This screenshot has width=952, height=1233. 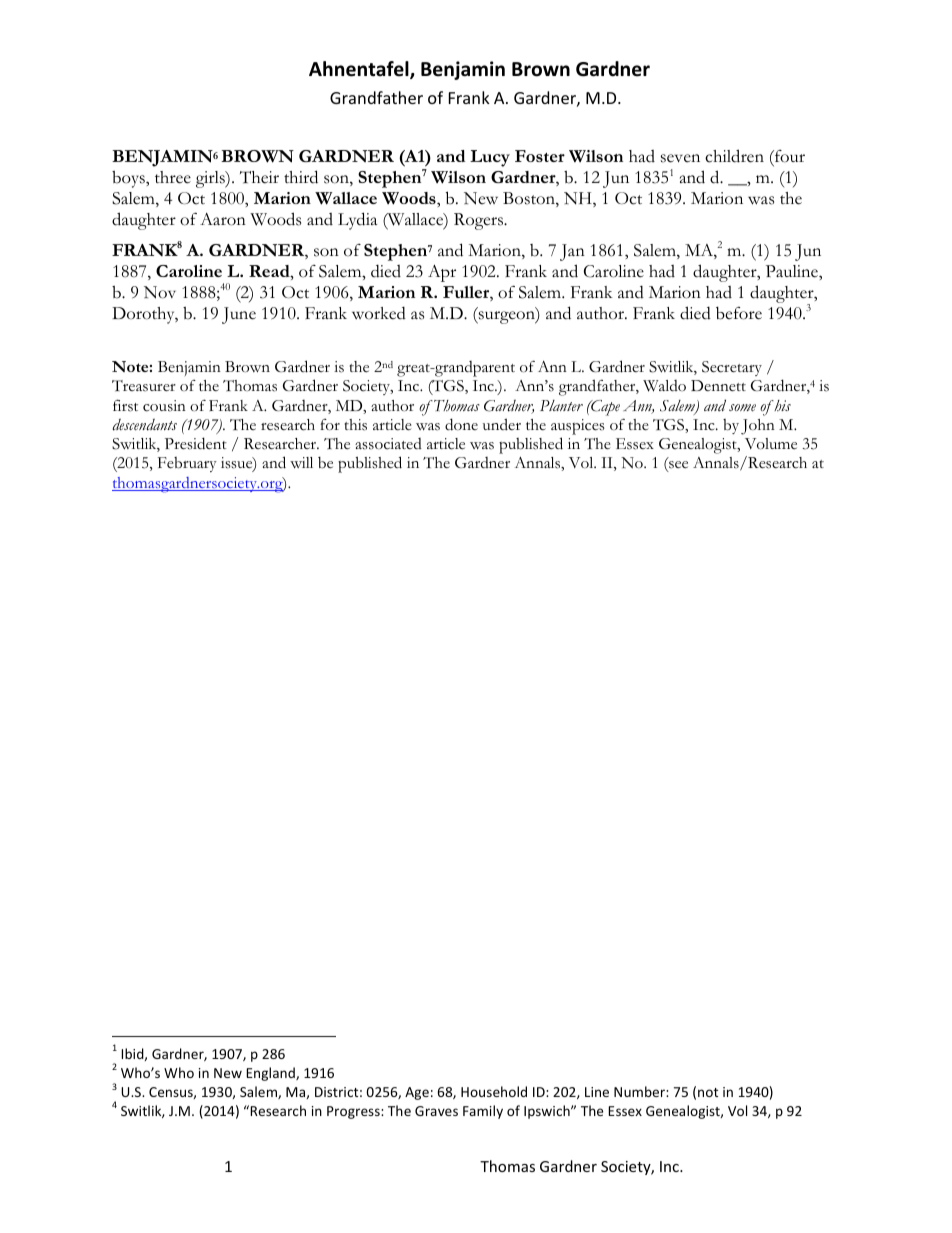 I want to click on Age, so click(x=417, y=1093).
